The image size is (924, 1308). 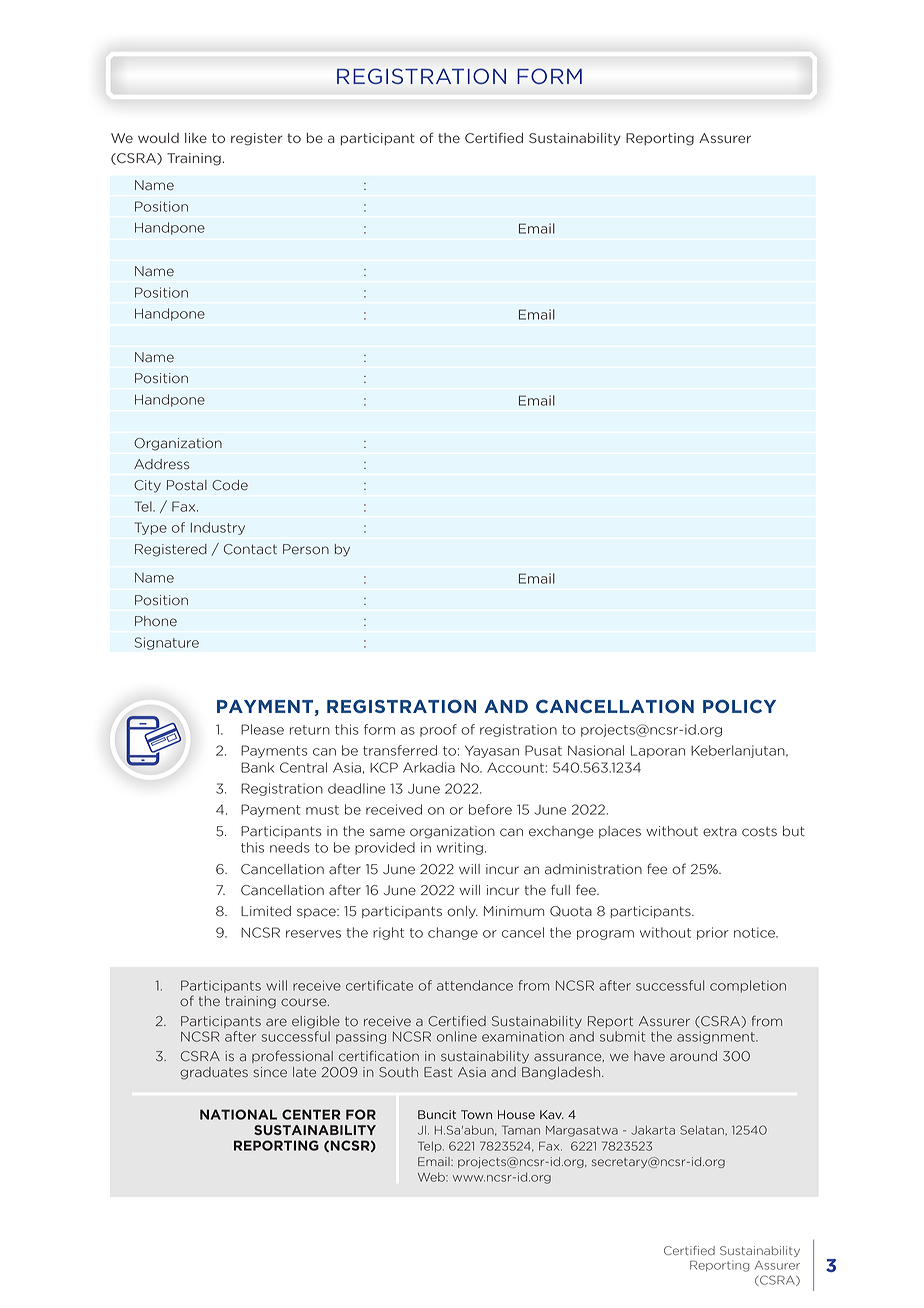 What do you see at coordinates (196, 138) in the screenshot?
I see `like` at bounding box center [196, 138].
